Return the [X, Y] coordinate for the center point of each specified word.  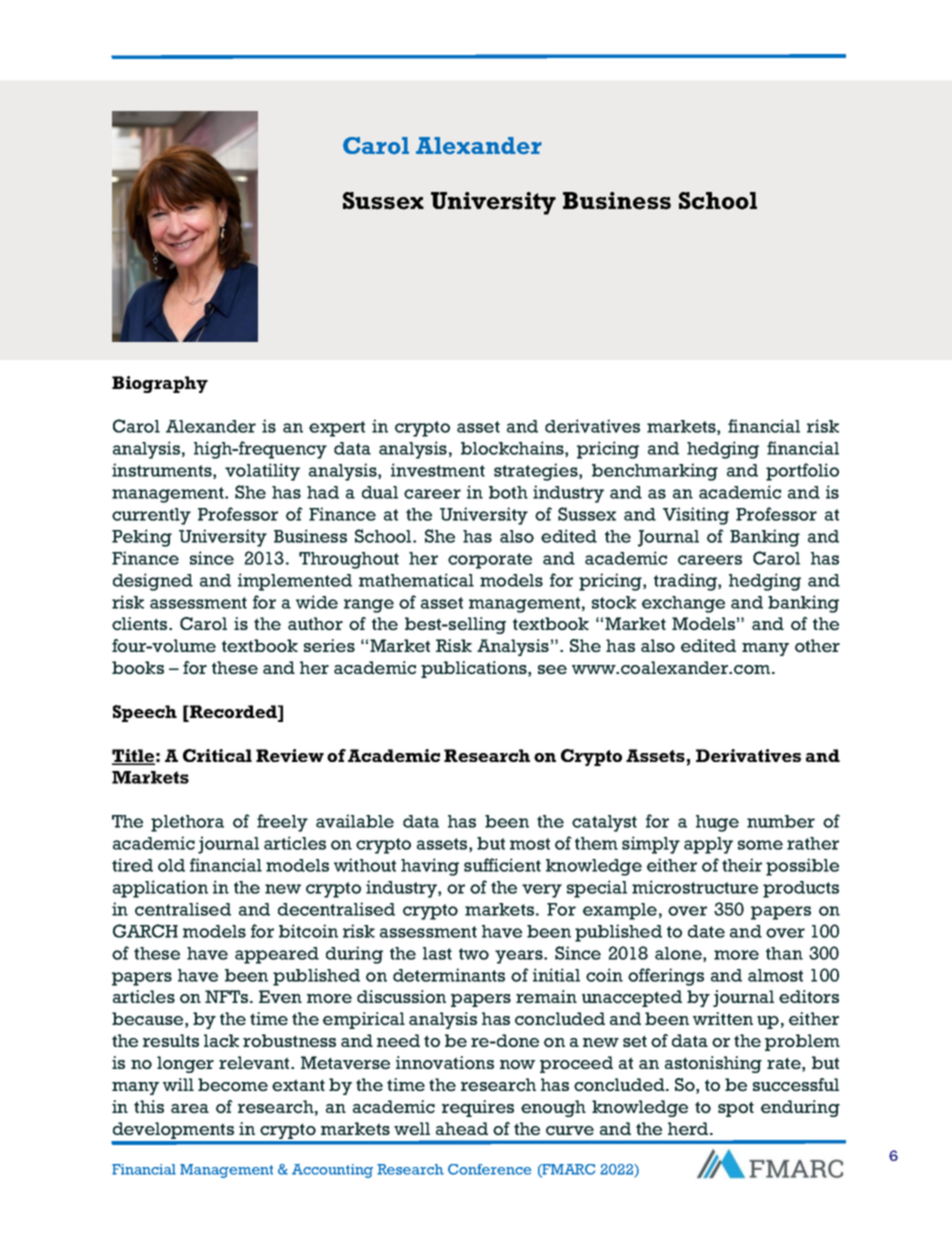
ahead [462, 1129]
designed [153, 582]
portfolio [802, 472]
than [784, 953]
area [190, 1109]
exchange [683, 604]
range [369, 606]
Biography [160, 384]
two [474, 954]
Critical [217, 755]
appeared [277, 955]
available [355, 821]
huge [717, 823]
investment [438, 470]
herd [689, 1129]
